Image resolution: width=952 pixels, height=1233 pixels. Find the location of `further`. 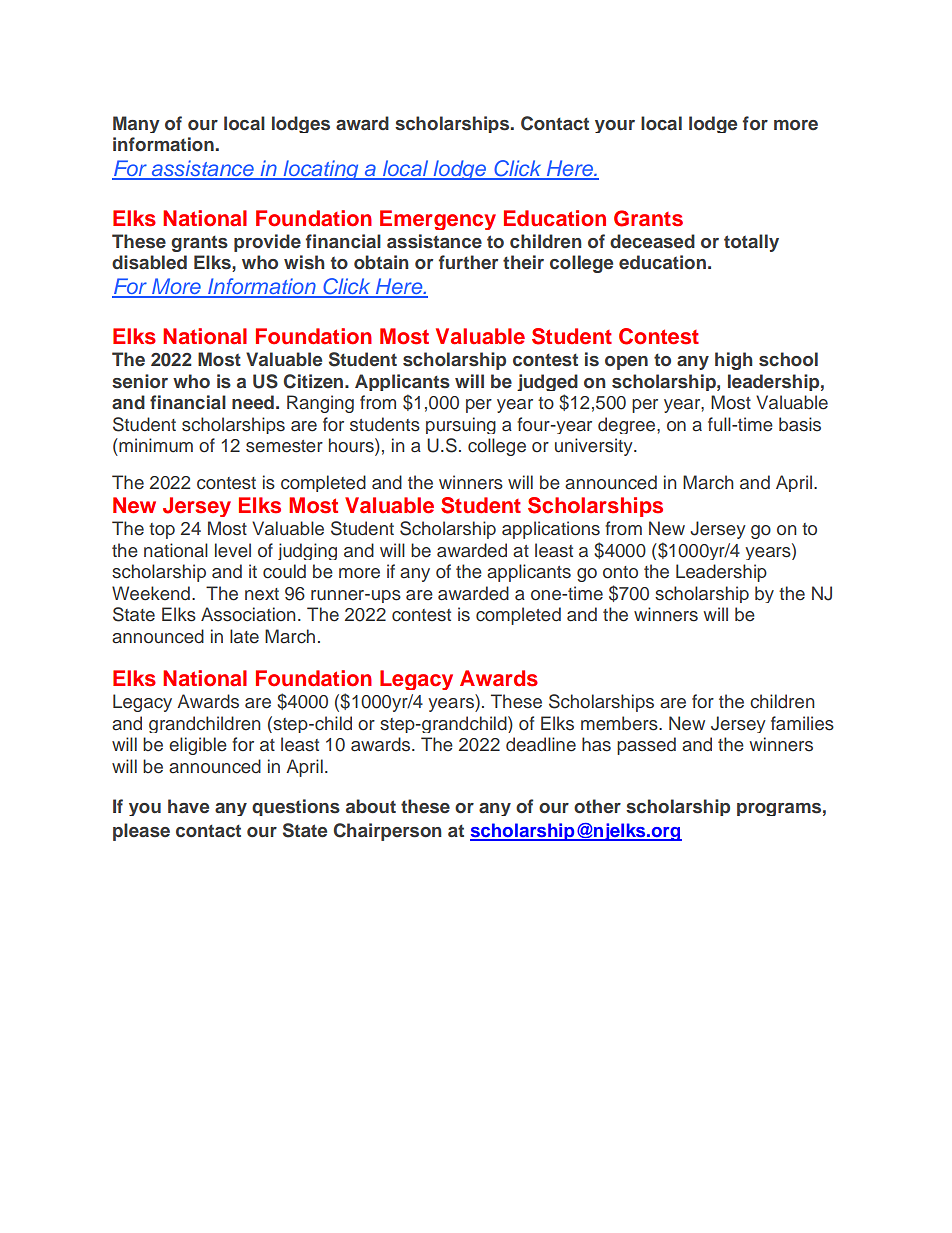

further is located at coordinates (468, 262).
